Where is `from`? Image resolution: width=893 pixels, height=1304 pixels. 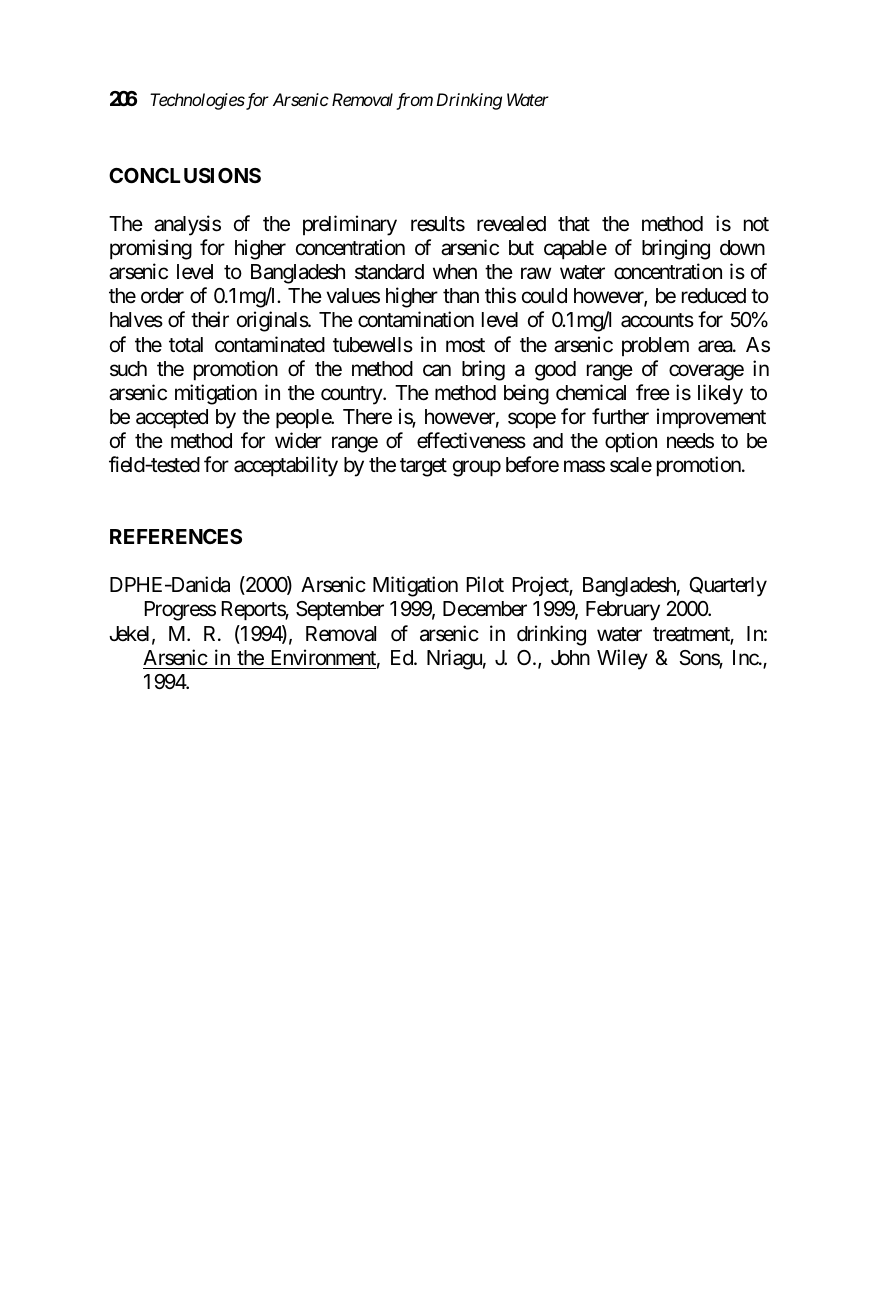 from is located at coordinates (414, 101).
